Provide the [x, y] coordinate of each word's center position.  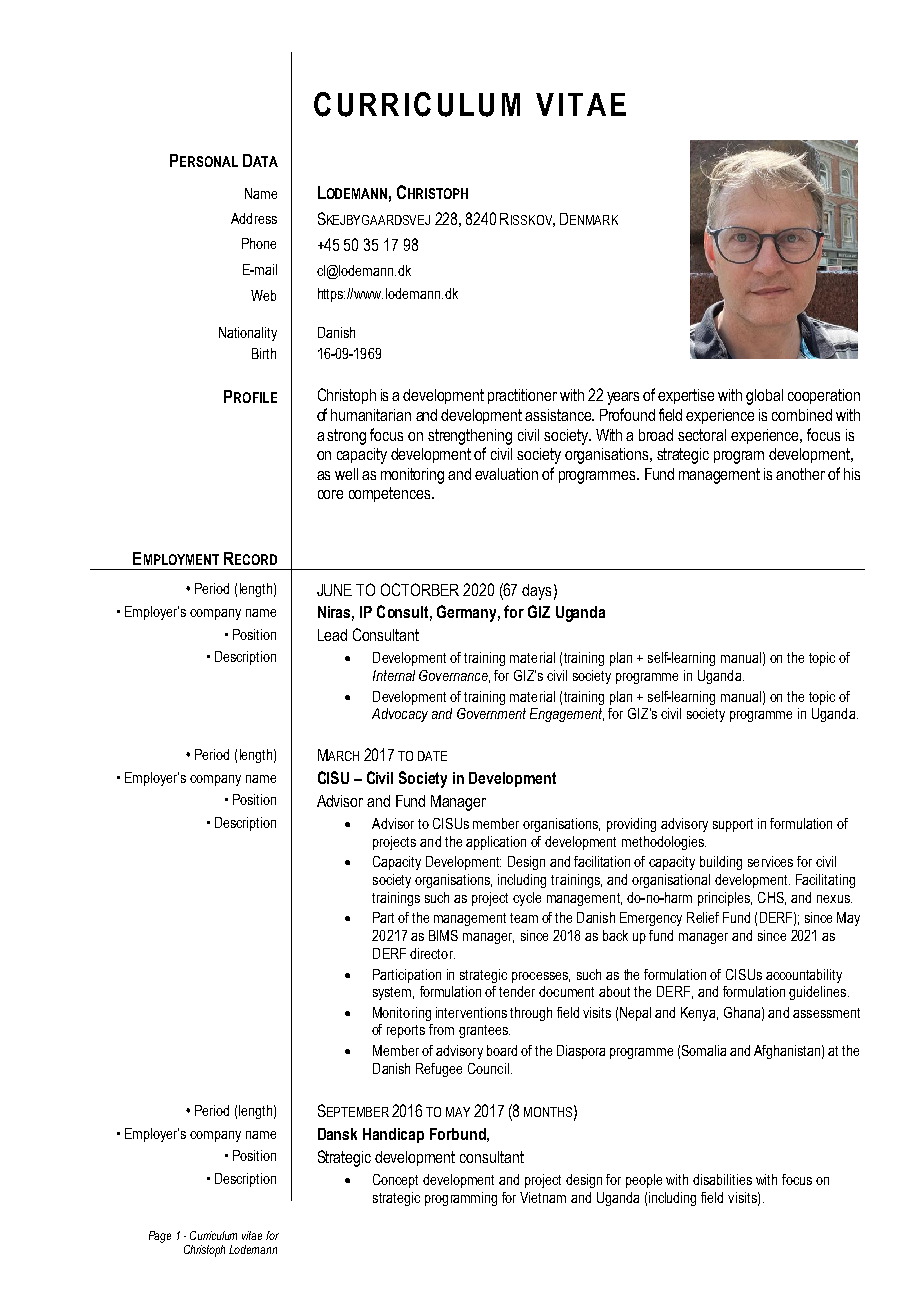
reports [406, 1031]
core [330, 494]
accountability [804, 976]
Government [491, 713]
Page [160, 1237]
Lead [332, 635]
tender [517, 991]
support [733, 825]
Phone [259, 243]
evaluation [506, 474]
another [800, 474]
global [764, 397]
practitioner [522, 396]
